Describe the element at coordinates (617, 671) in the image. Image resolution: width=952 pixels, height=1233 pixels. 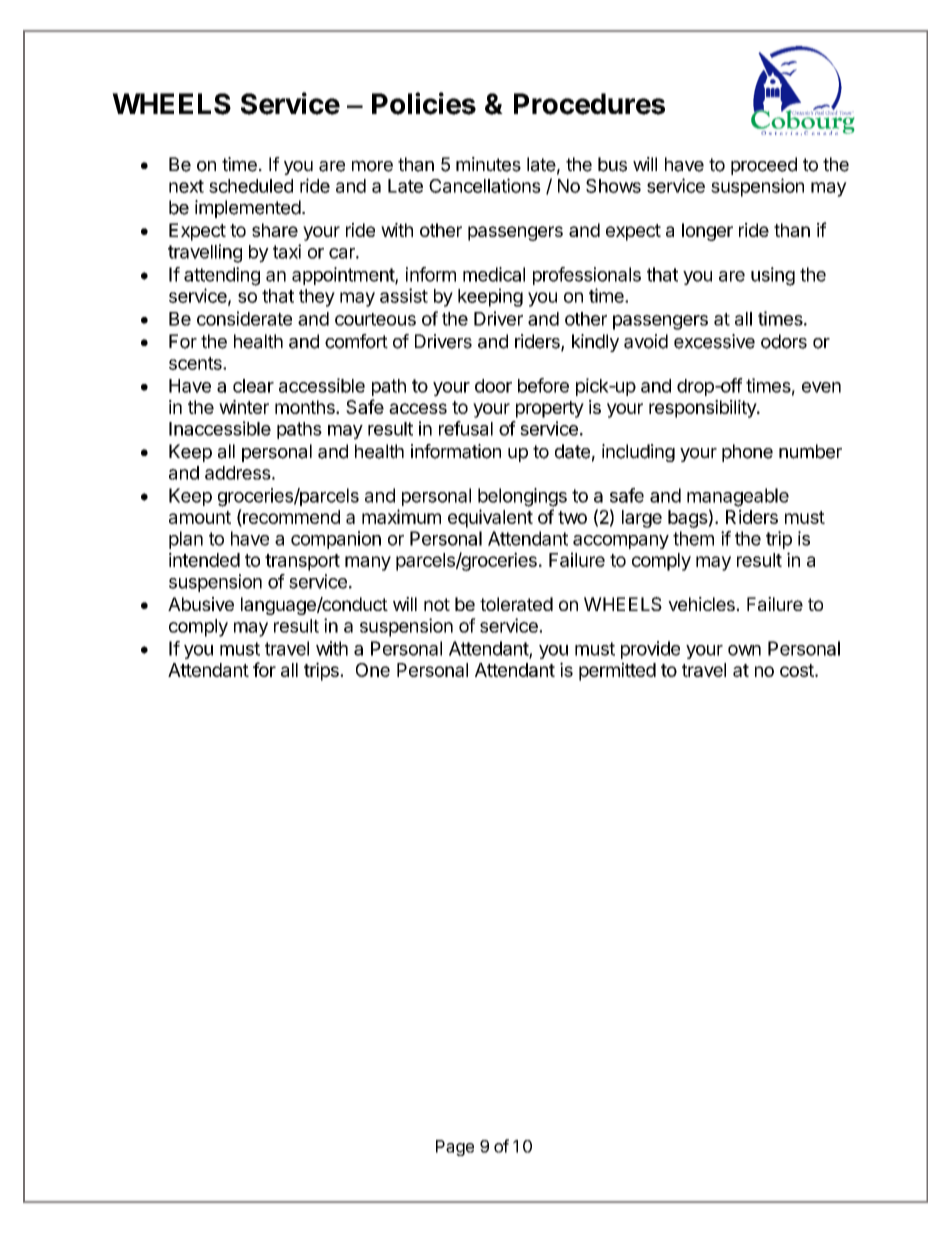
I see `permitted` at that location.
